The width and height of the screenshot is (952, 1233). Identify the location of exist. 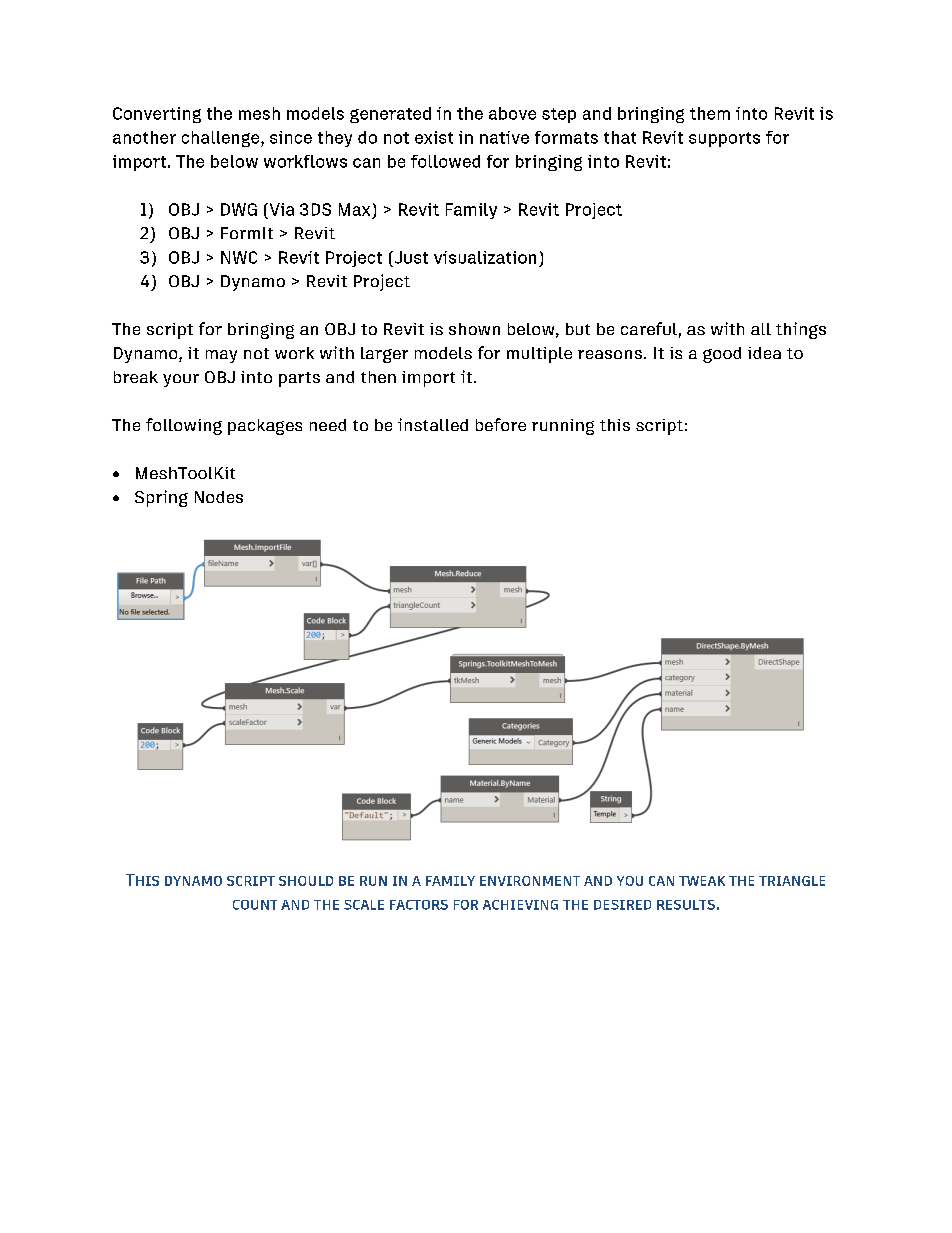
(434, 137).
